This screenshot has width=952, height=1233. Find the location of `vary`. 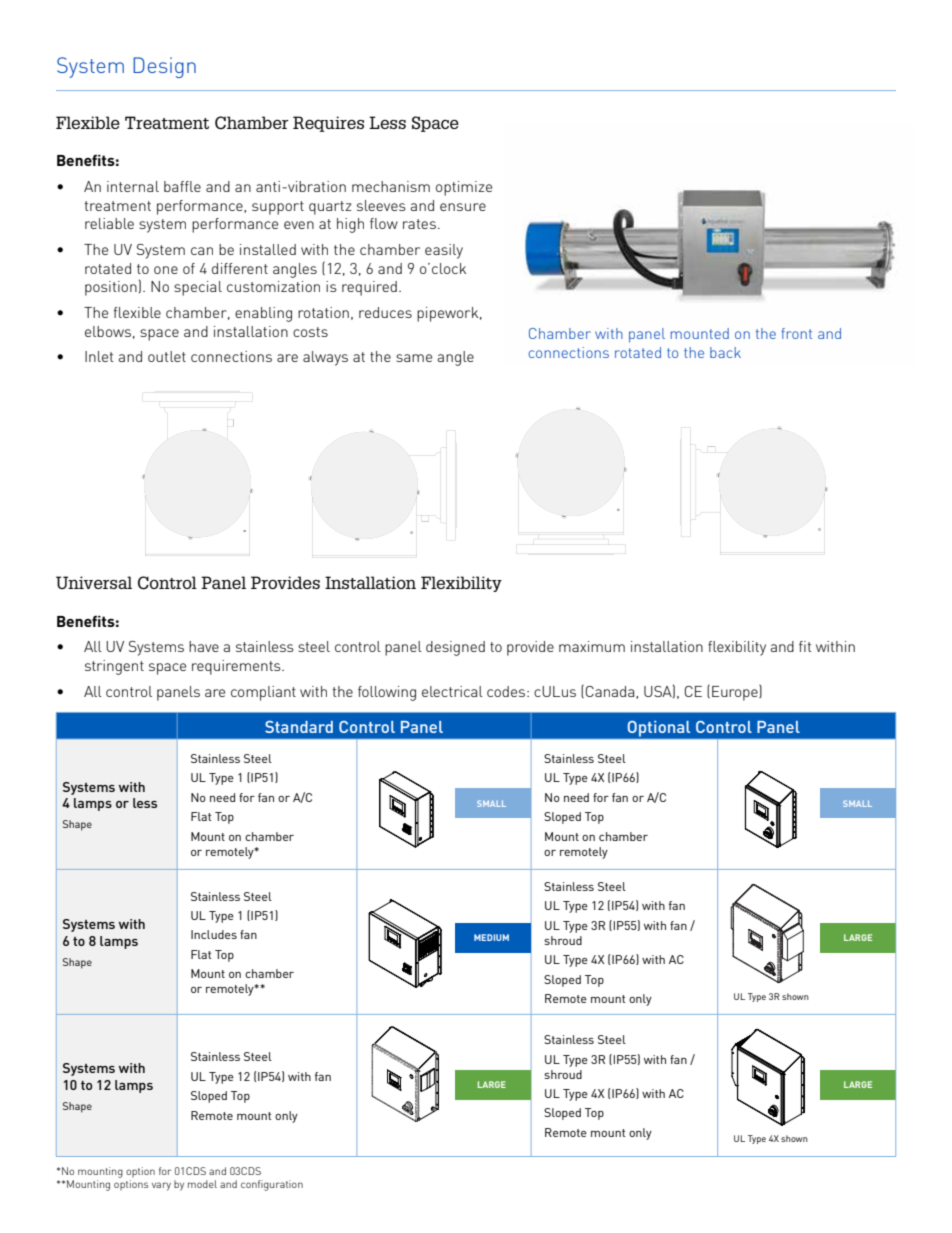

vary is located at coordinates (161, 1186).
